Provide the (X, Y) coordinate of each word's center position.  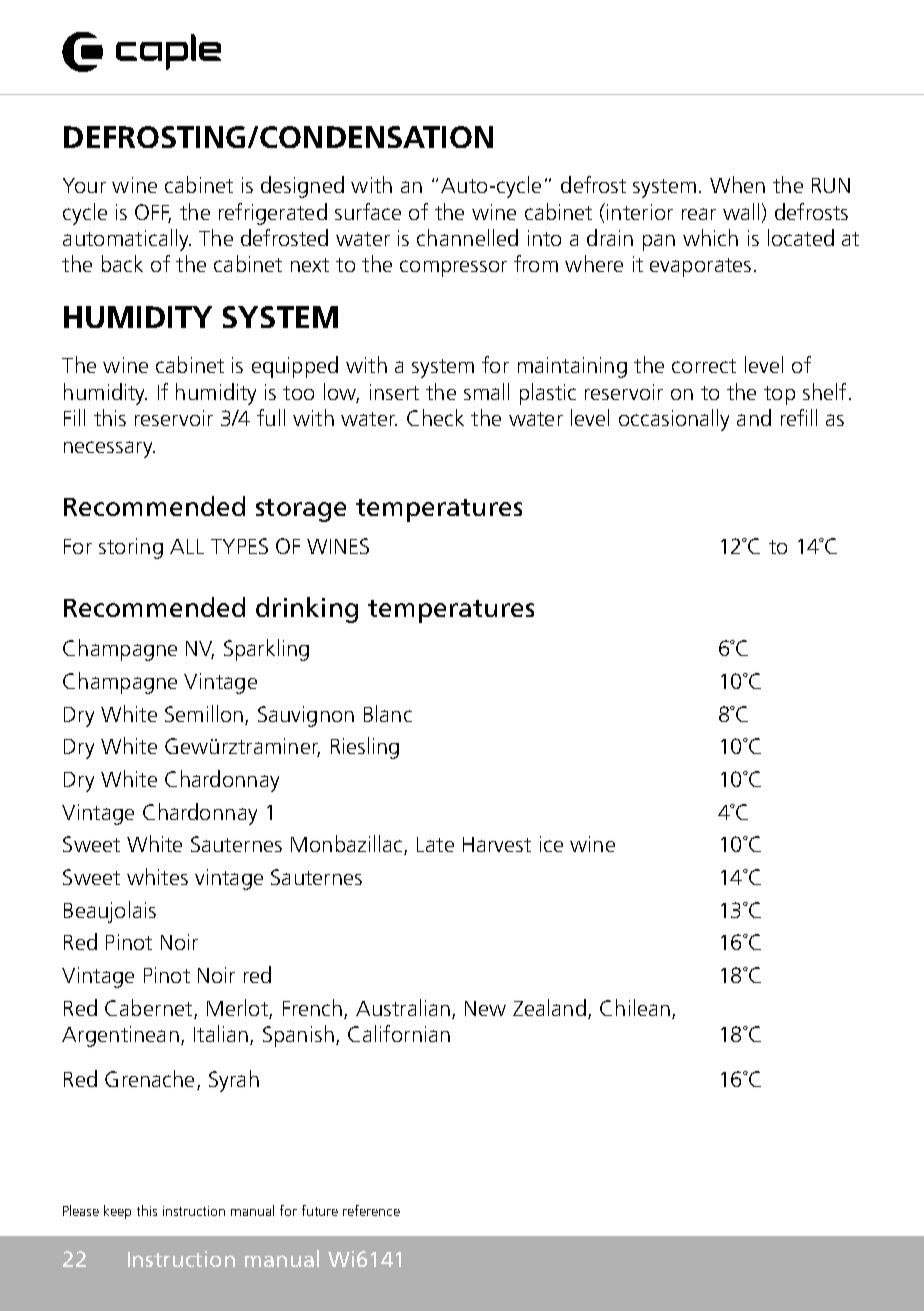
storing (131, 548)
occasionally (674, 420)
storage (301, 510)
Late (435, 844)
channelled (467, 237)
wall (741, 211)
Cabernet (148, 1007)
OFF (153, 213)
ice (551, 844)
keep (117, 1212)
